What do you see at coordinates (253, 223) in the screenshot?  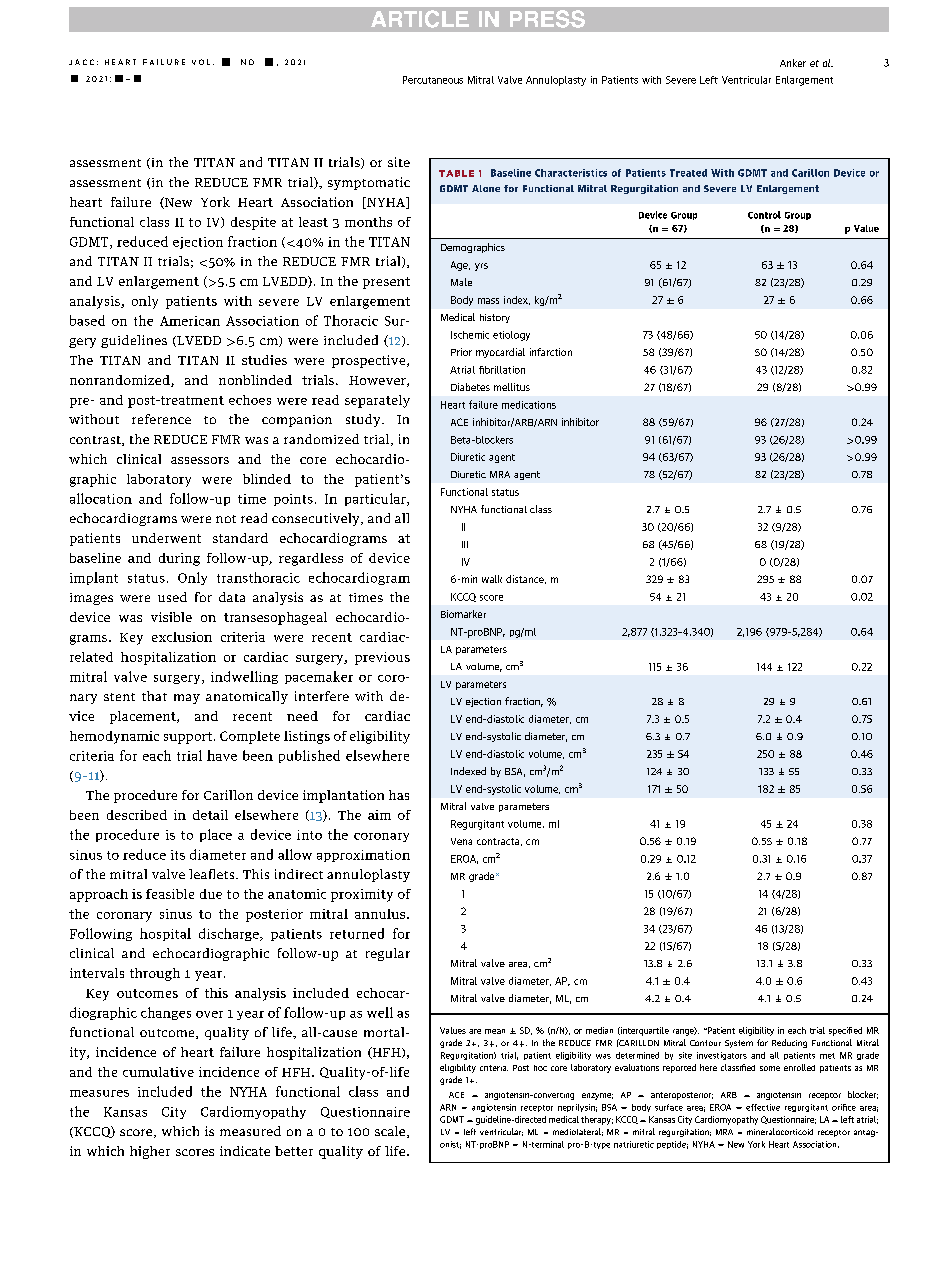 I see `despite` at bounding box center [253, 223].
